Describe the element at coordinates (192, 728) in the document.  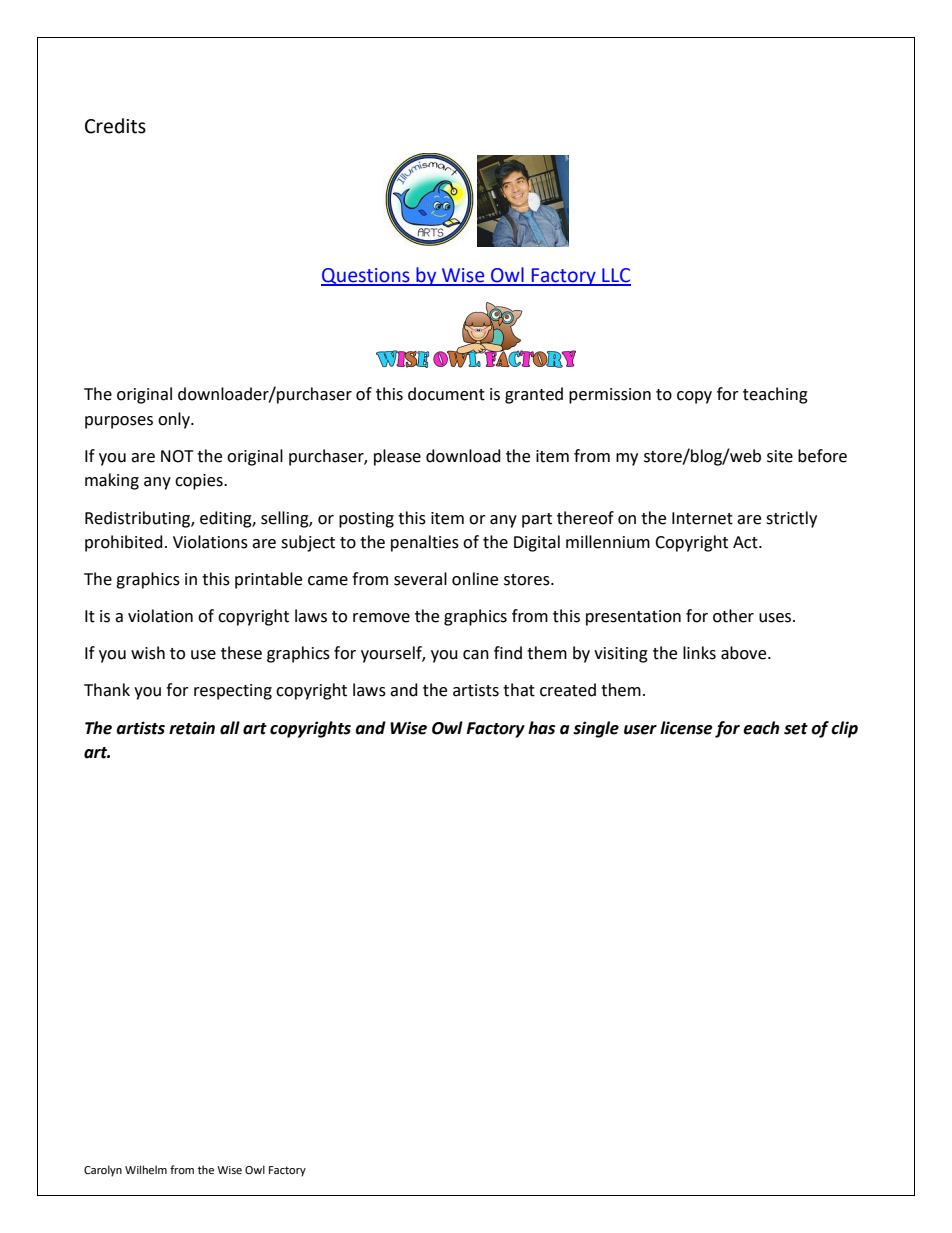
I see `retain` at that location.
